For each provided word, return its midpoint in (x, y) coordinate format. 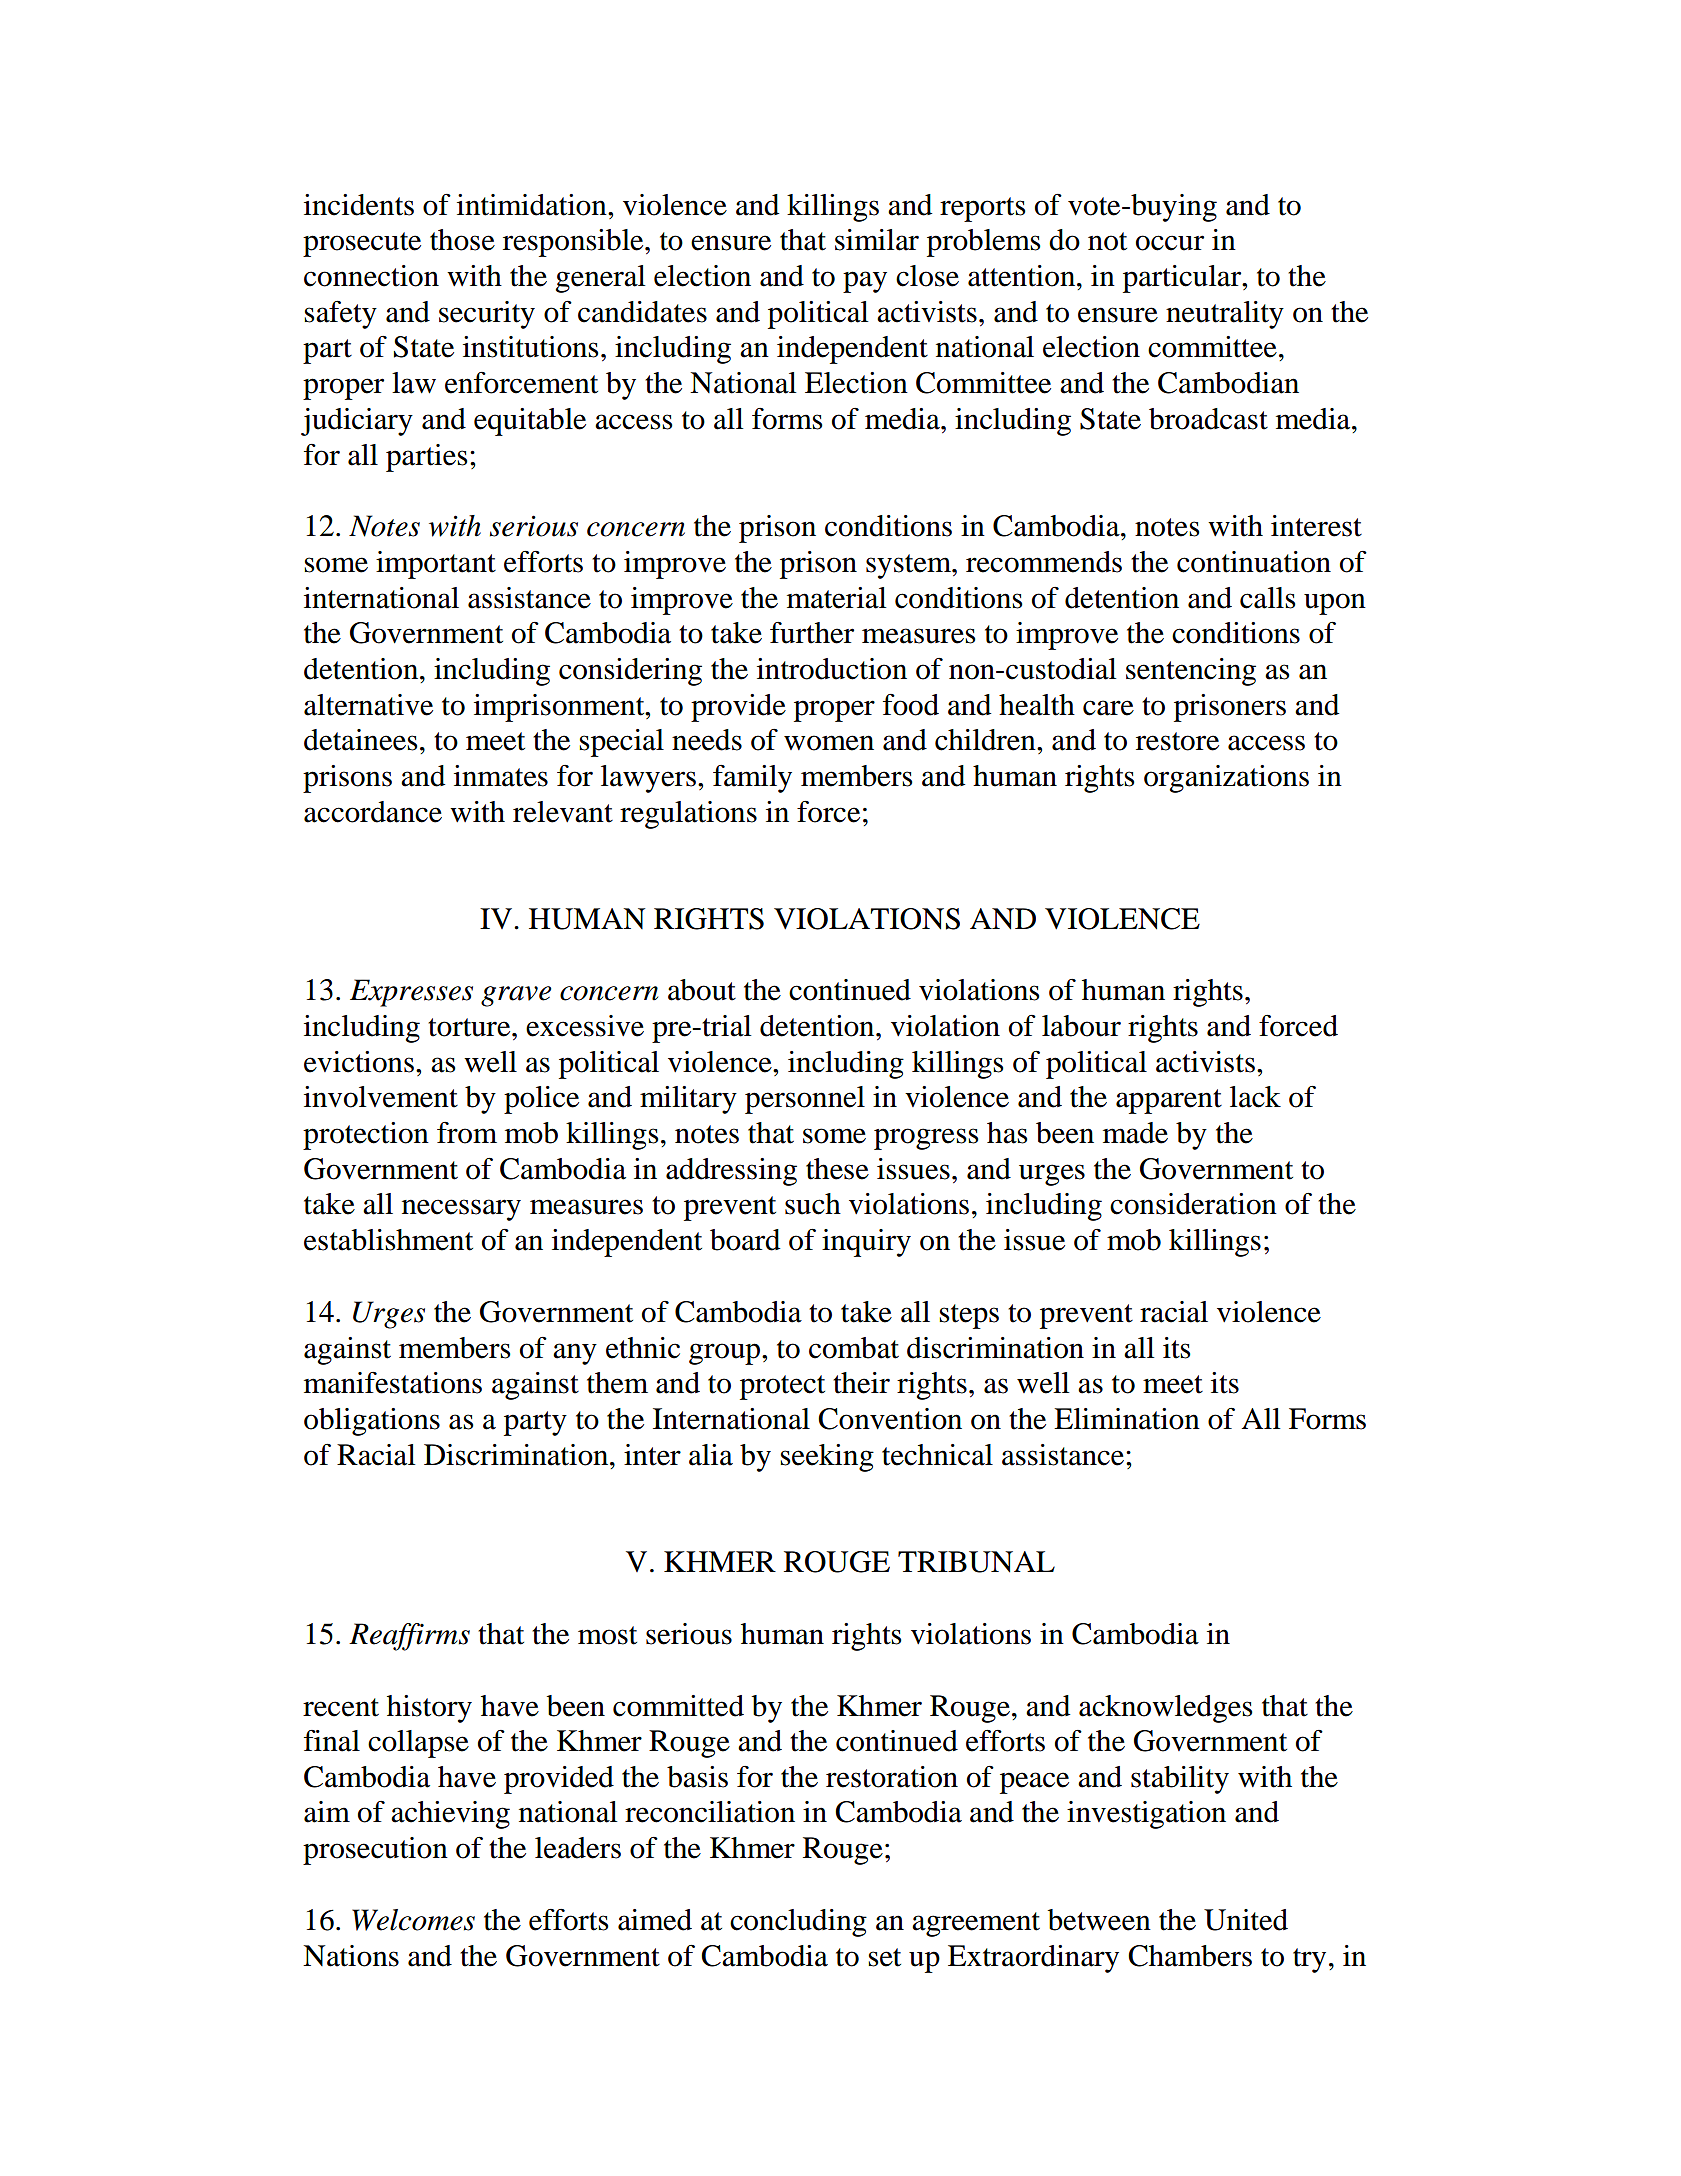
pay (865, 282)
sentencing (1191, 672)
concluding (798, 1923)
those (462, 240)
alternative (368, 705)
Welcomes (413, 1920)
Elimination (1127, 1419)
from (467, 1133)
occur (1170, 243)
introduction (832, 669)
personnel (805, 1100)
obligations (372, 1422)
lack (1255, 1097)
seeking (827, 1458)
